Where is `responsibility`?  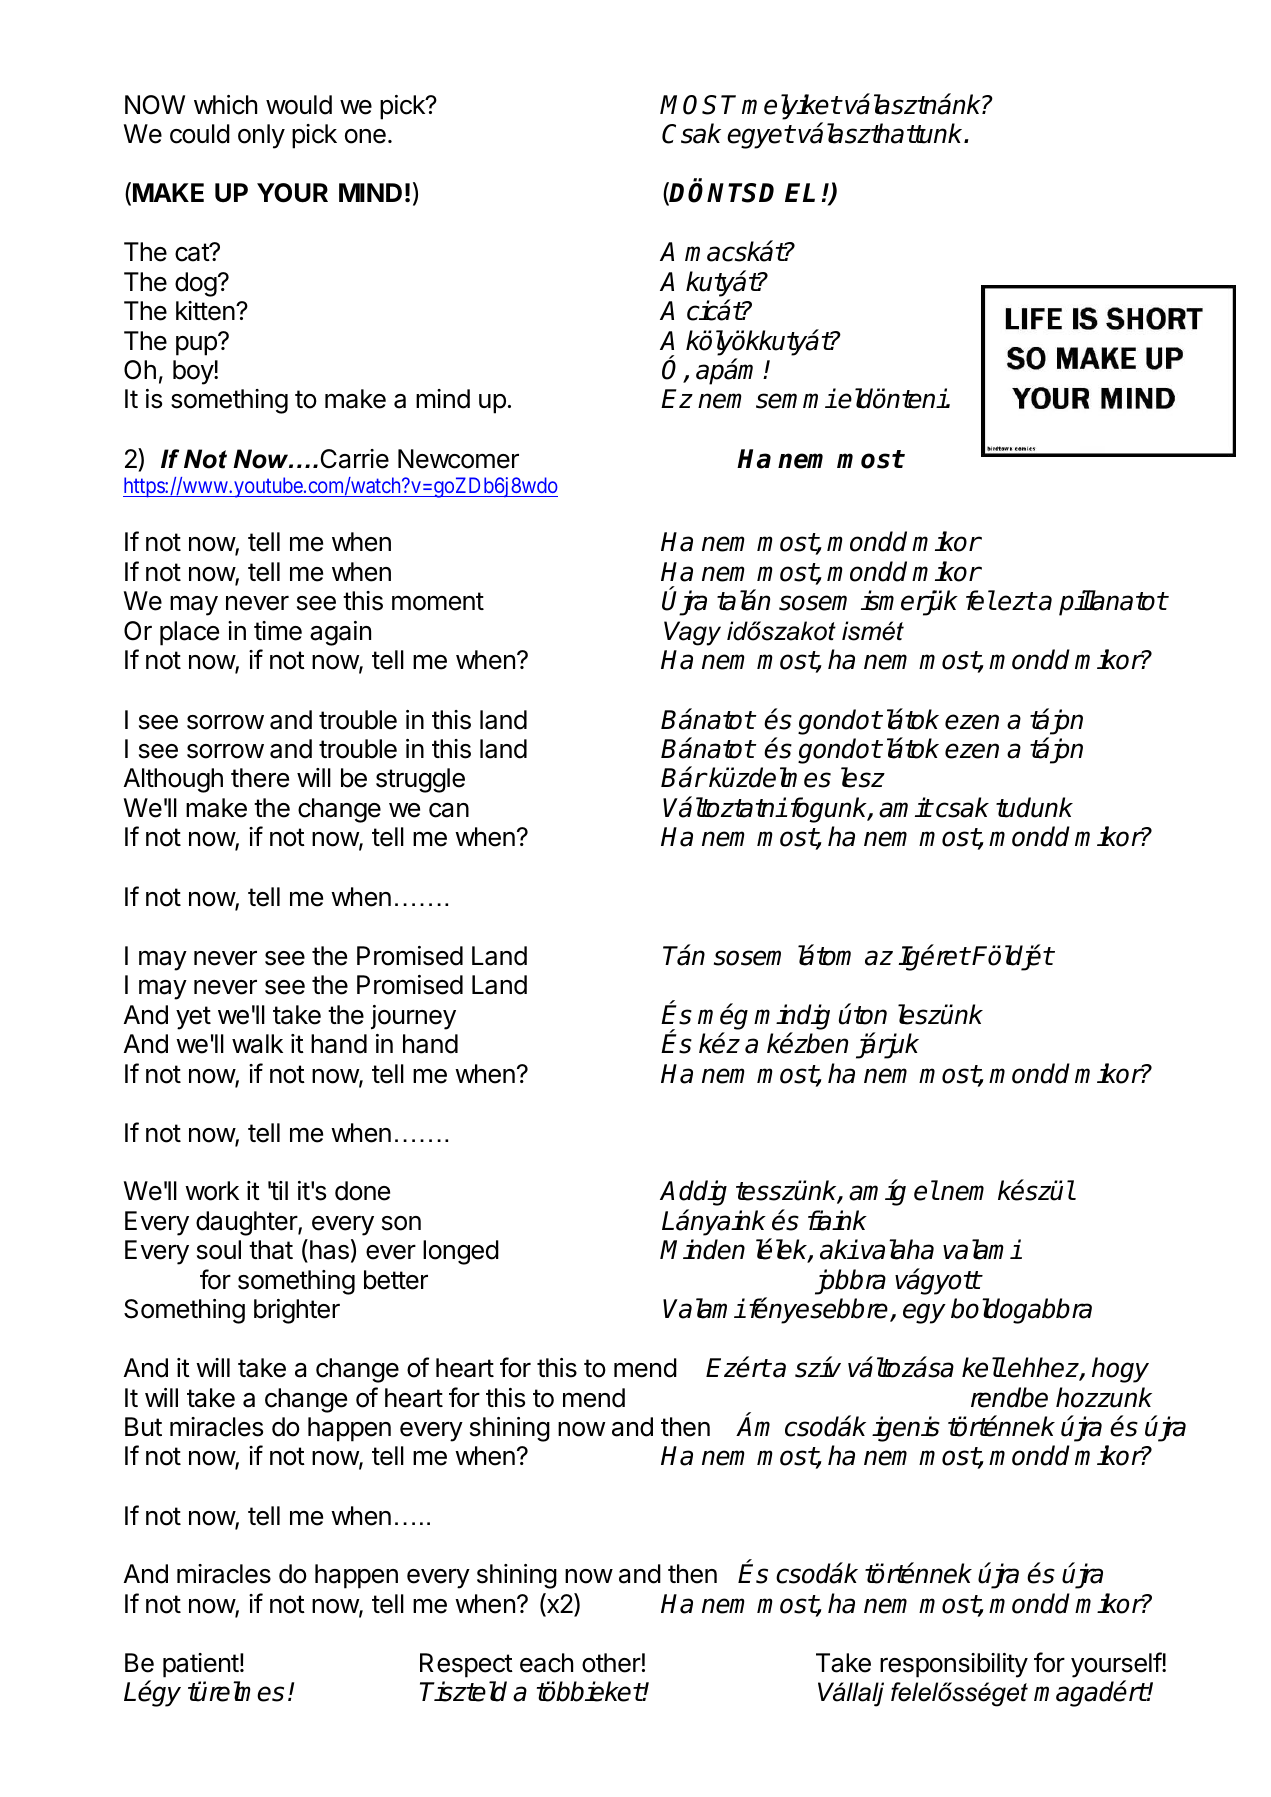 responsibility is located at coordinates (954, 1665).
